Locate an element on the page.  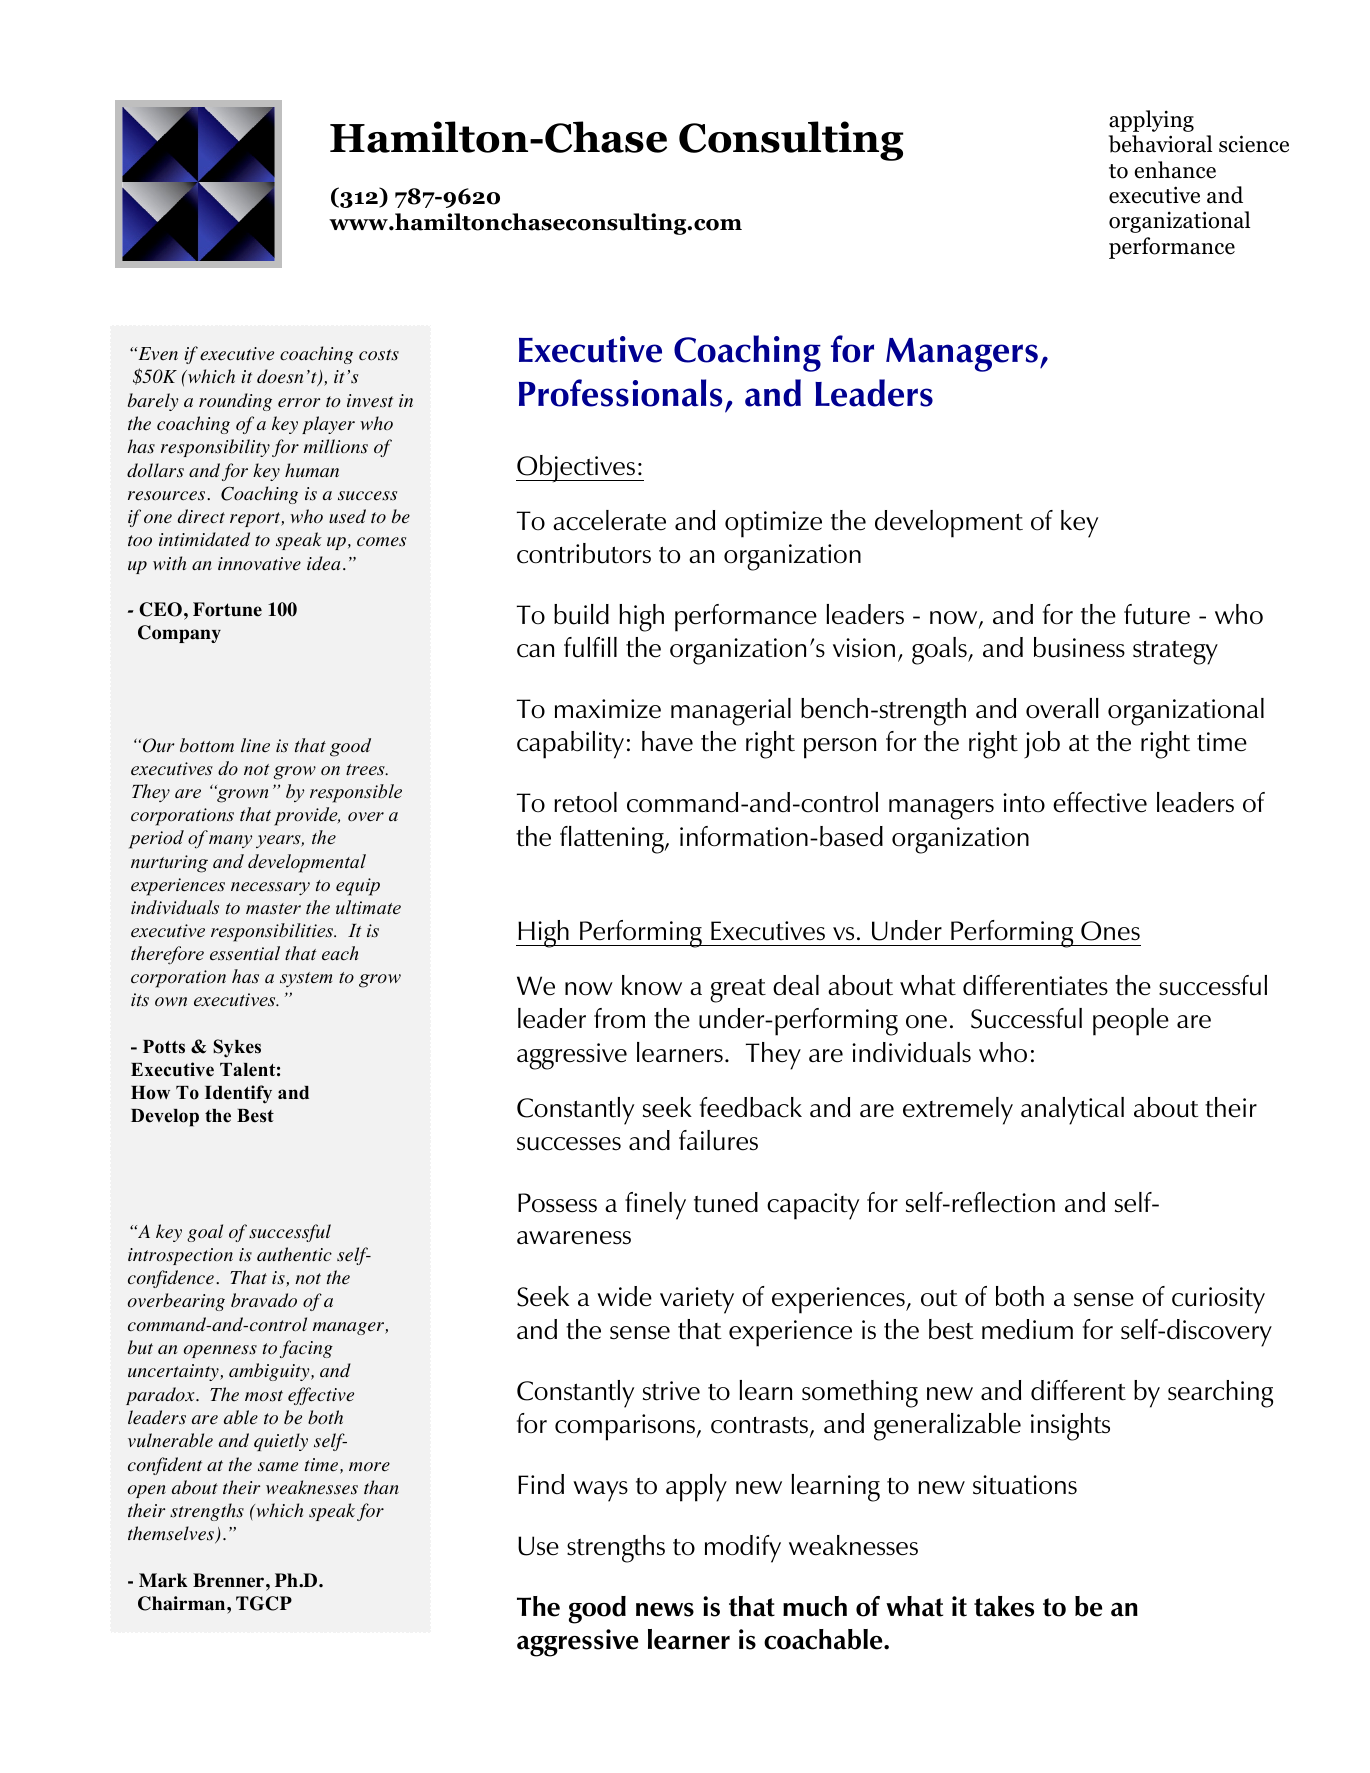
optimize is located at coordinates (773, 524).
